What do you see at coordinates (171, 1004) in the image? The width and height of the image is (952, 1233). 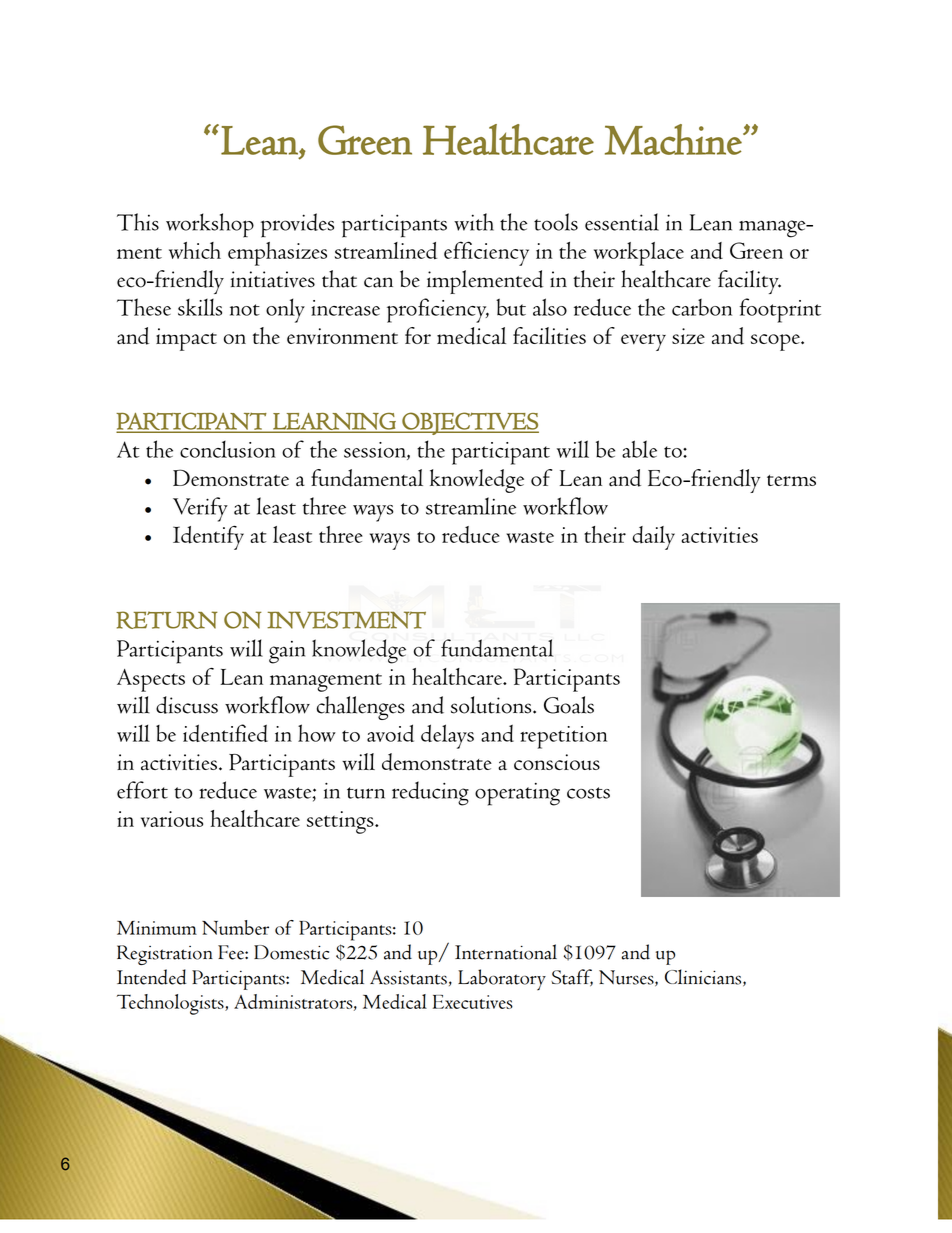 I see `Technologists` at bounding box center [171, 1004].
